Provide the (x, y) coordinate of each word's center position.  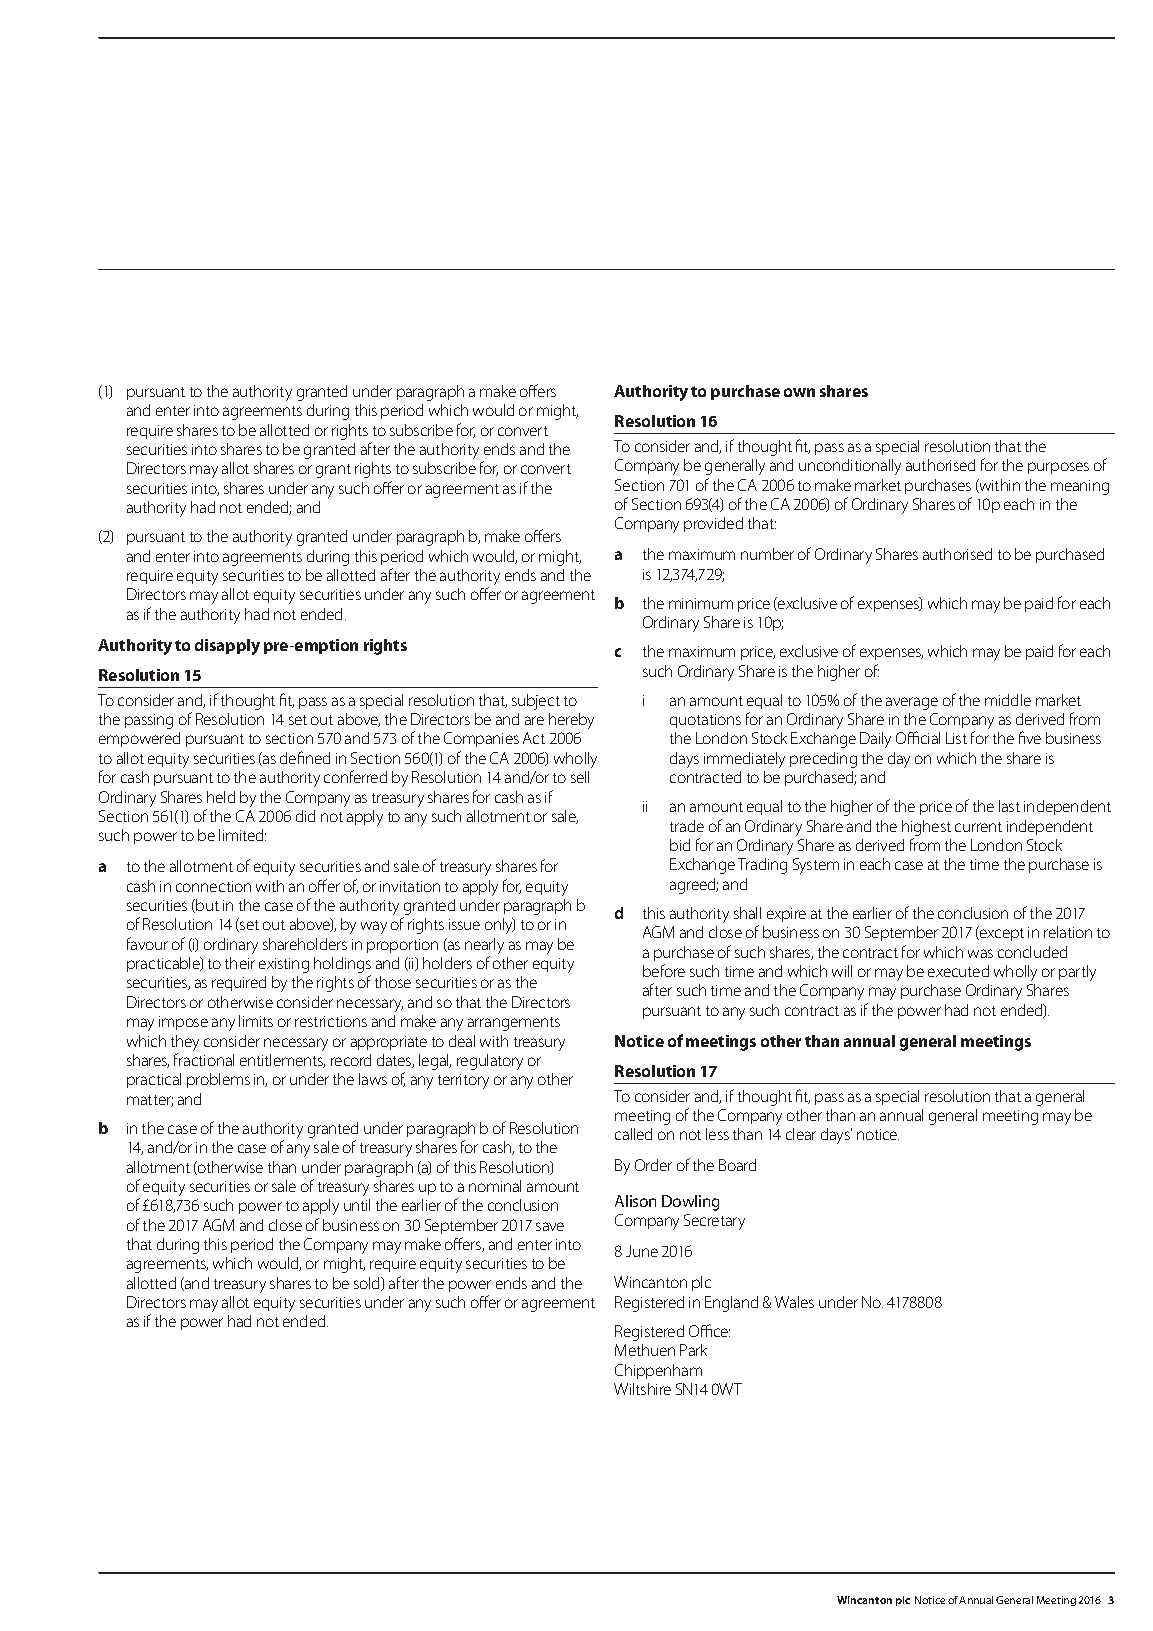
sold (368, 1284)
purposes (1058, 468)
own (799, 392)
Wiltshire (642, 1389)
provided (713, 524)
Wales (794, 1302)
